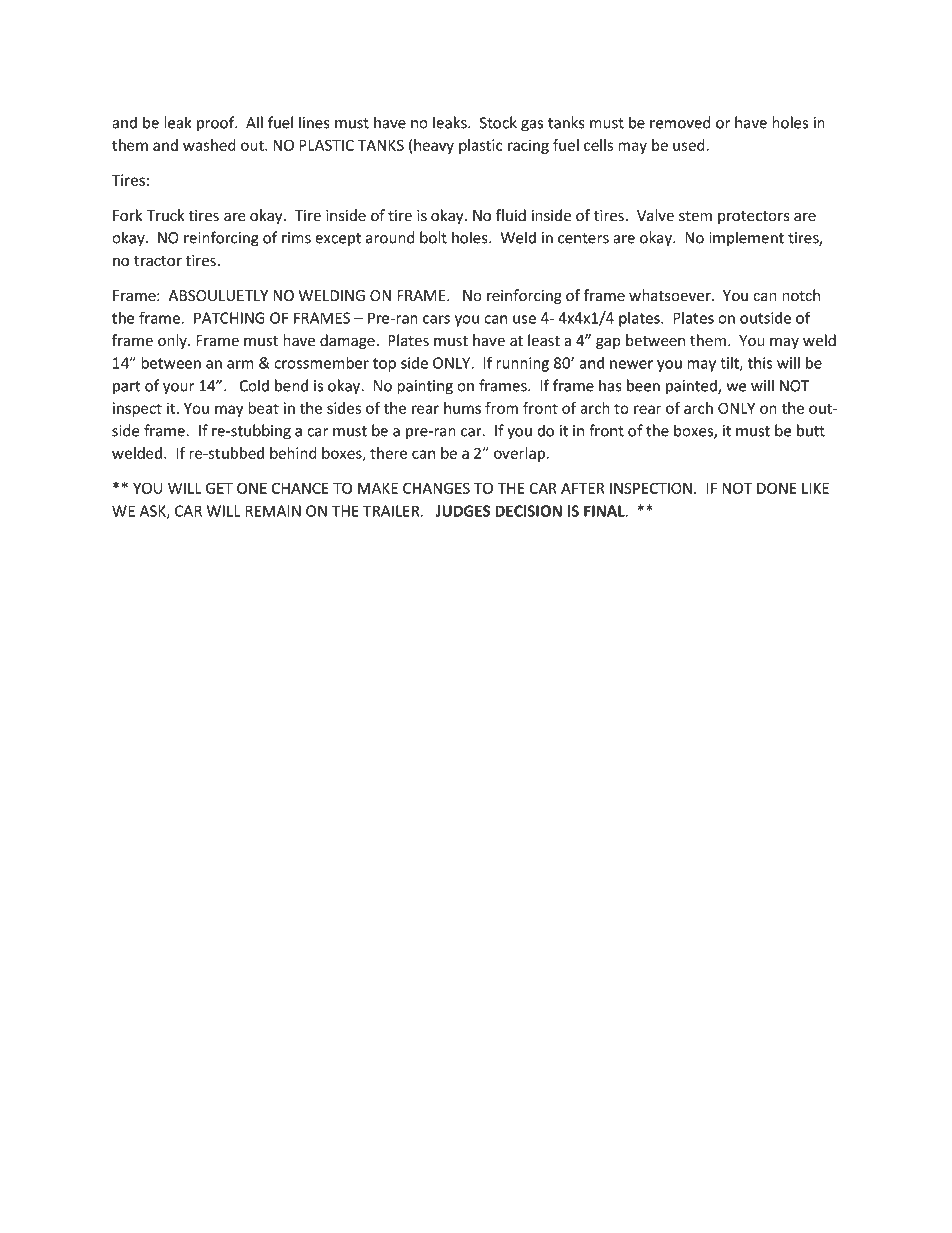 The width and height of the document is (952, 1233). What do you see at coordinates (296, 238) in the document?
I see `rims` at bounding box center [296, 238].
